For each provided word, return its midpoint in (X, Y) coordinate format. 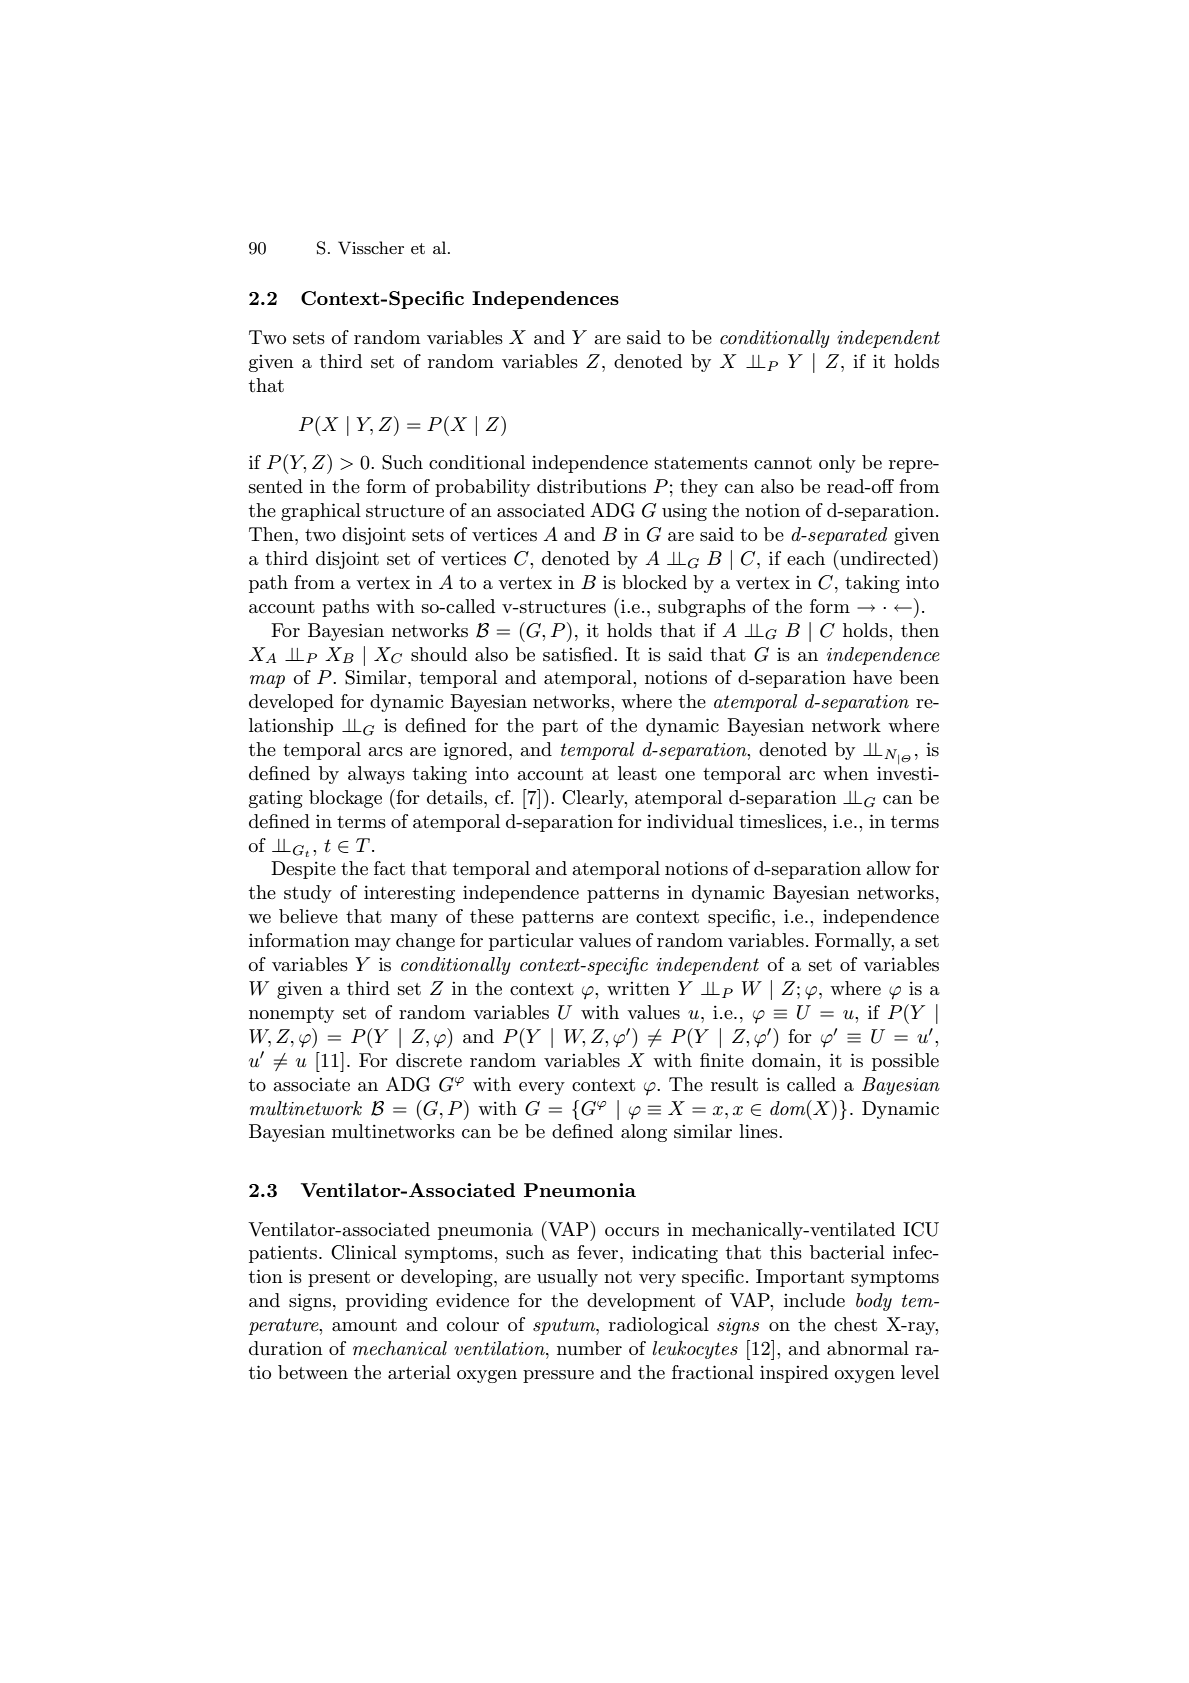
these (492, 916)
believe (308, 916)
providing (387, 1302)
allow (888, 868)
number (589, 1348)
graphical (321, 512)
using (684, 512)
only (837, 464)
